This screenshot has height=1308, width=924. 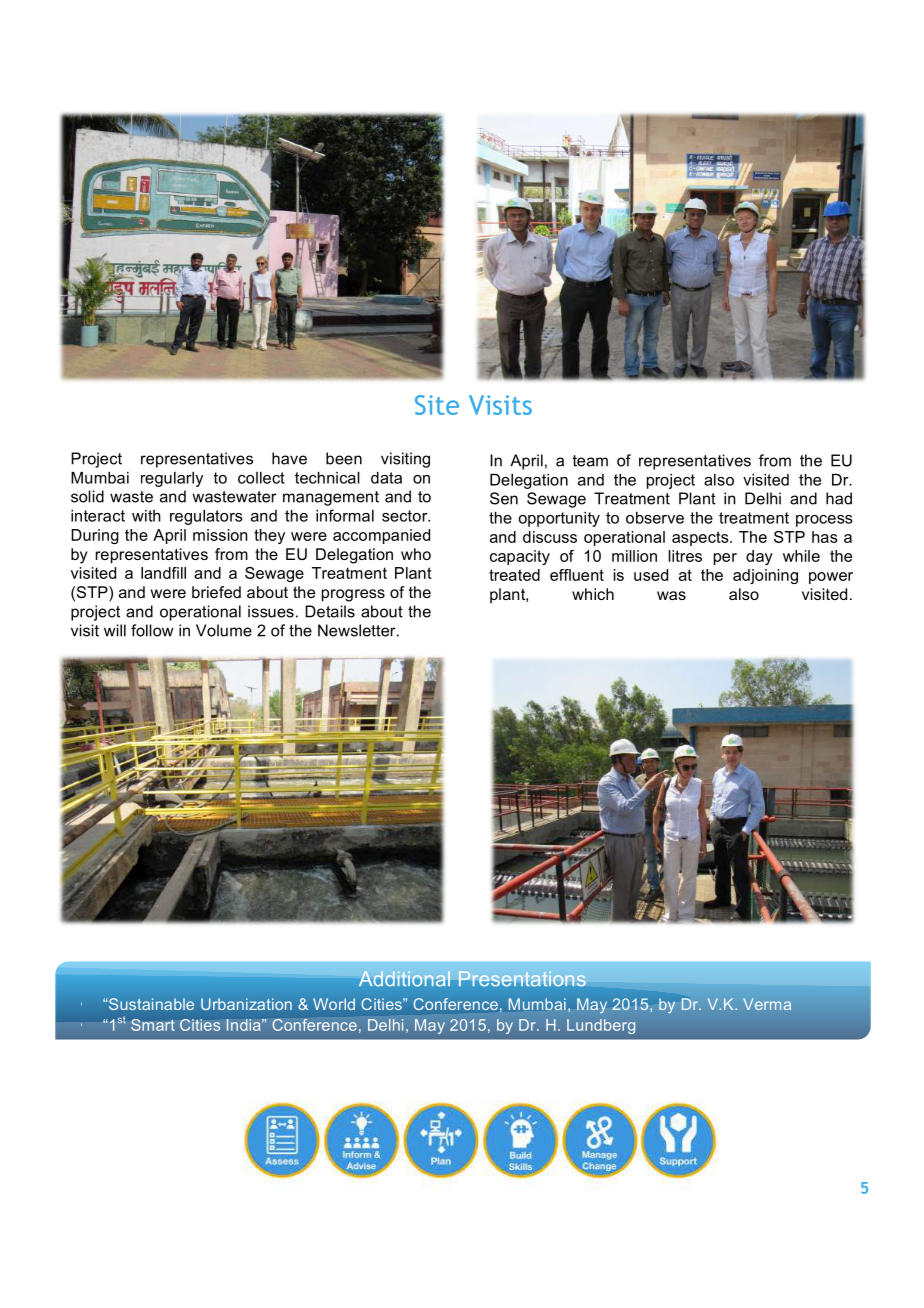 What do you see at coordinates (386, 478) in the screenshot?
I see `data` at bounding box center [386, 478].
